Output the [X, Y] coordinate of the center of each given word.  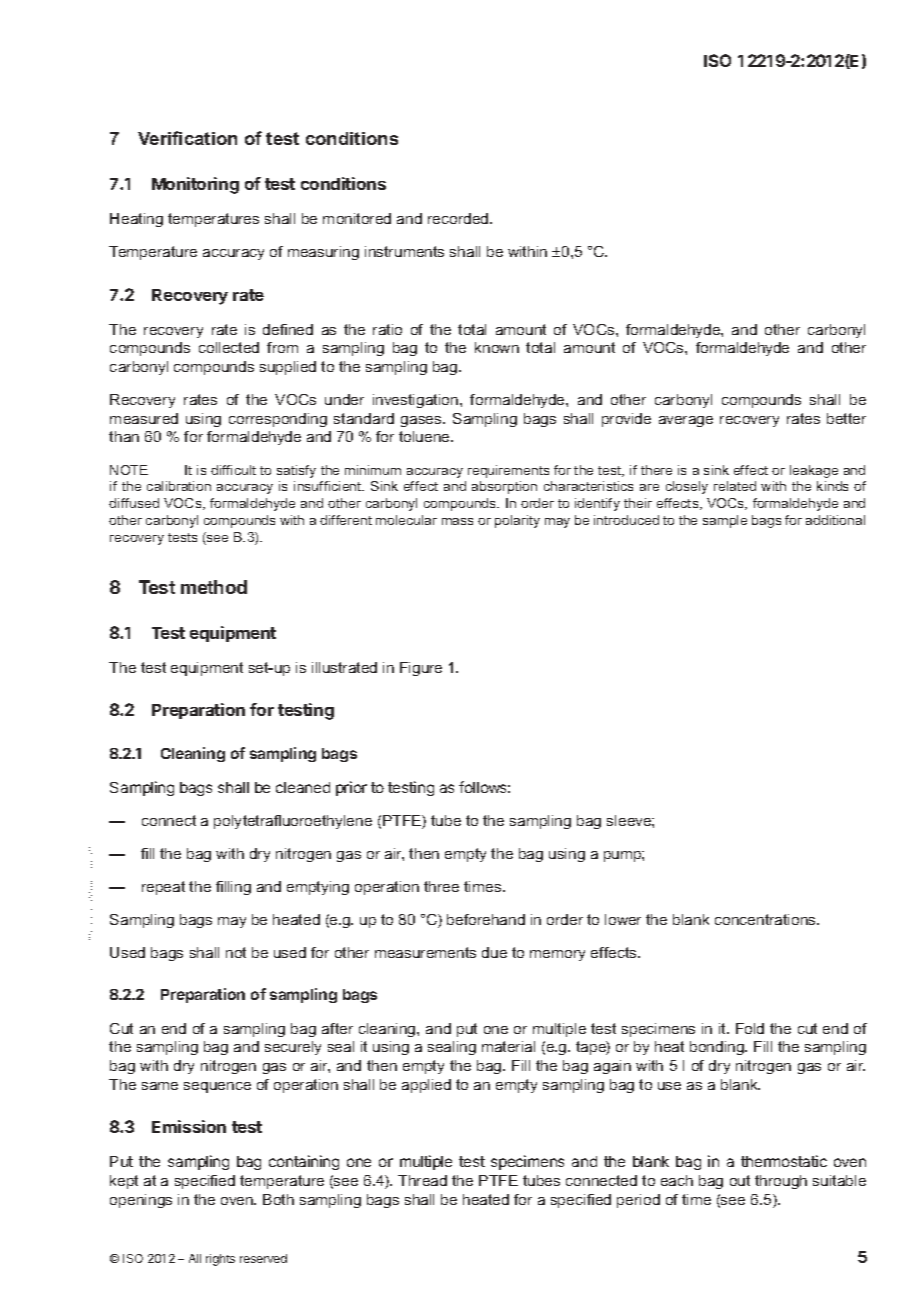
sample [725, 521]
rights [220, 1260]
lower [623, 919]
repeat [163, 888]
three [441, 886]
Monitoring [195, 185]
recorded [459, 218]
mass [457, 521]
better [846, 418]
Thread [422, 1180]
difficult [233, 470]
